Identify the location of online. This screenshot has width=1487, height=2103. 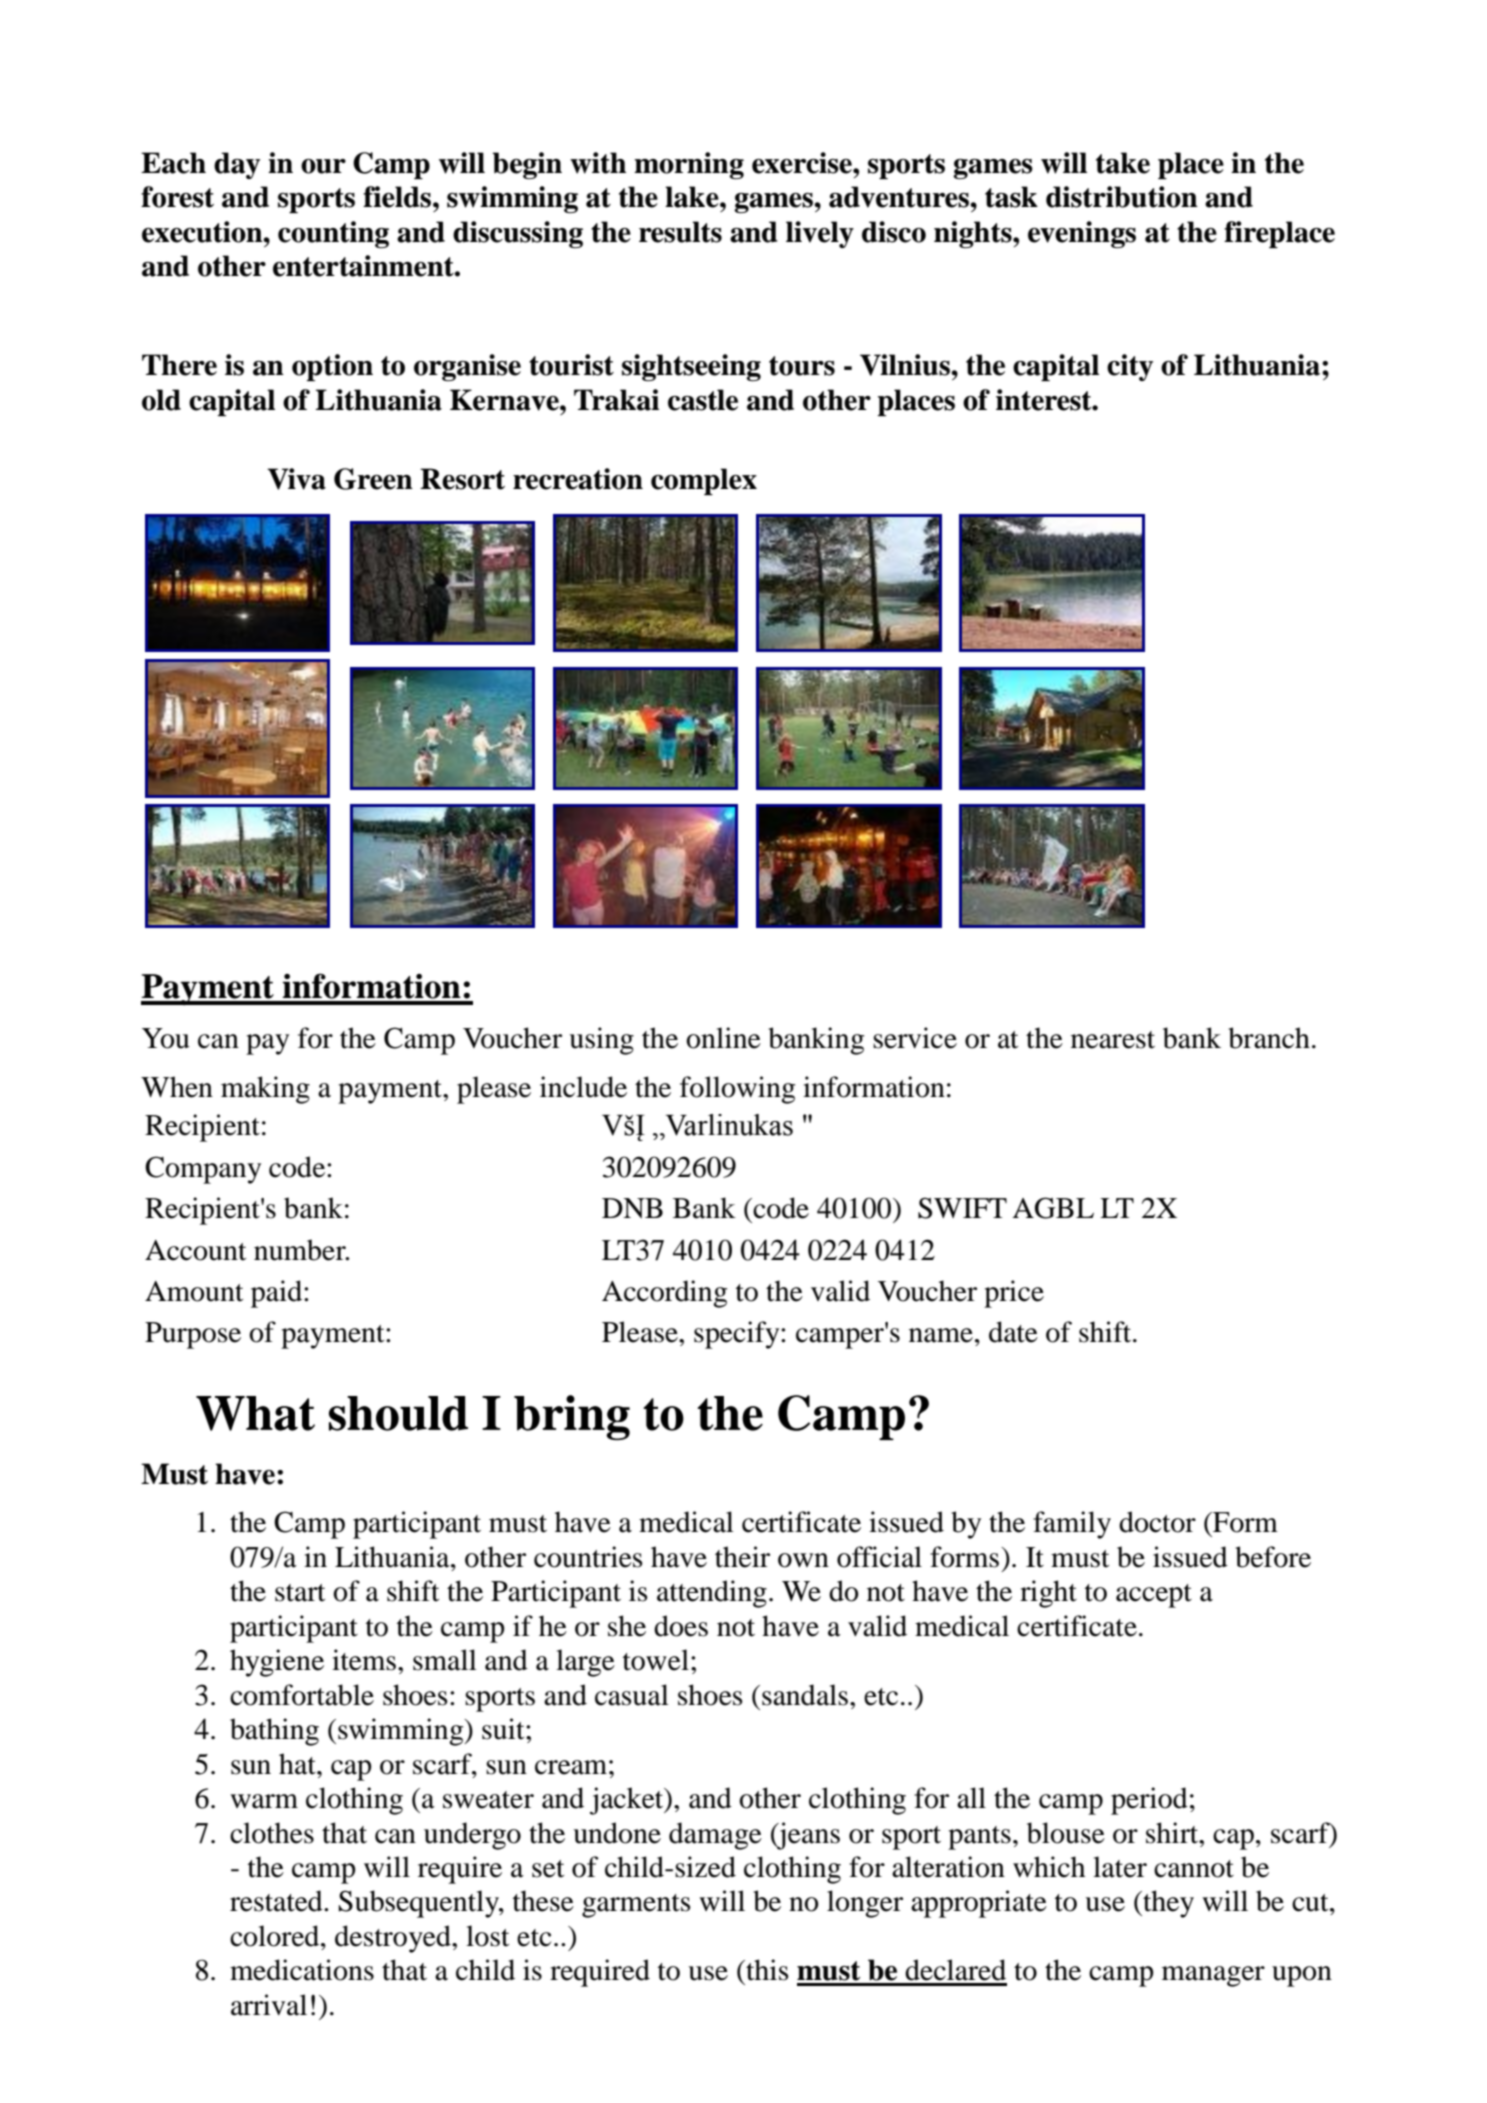
(723, 1038).
